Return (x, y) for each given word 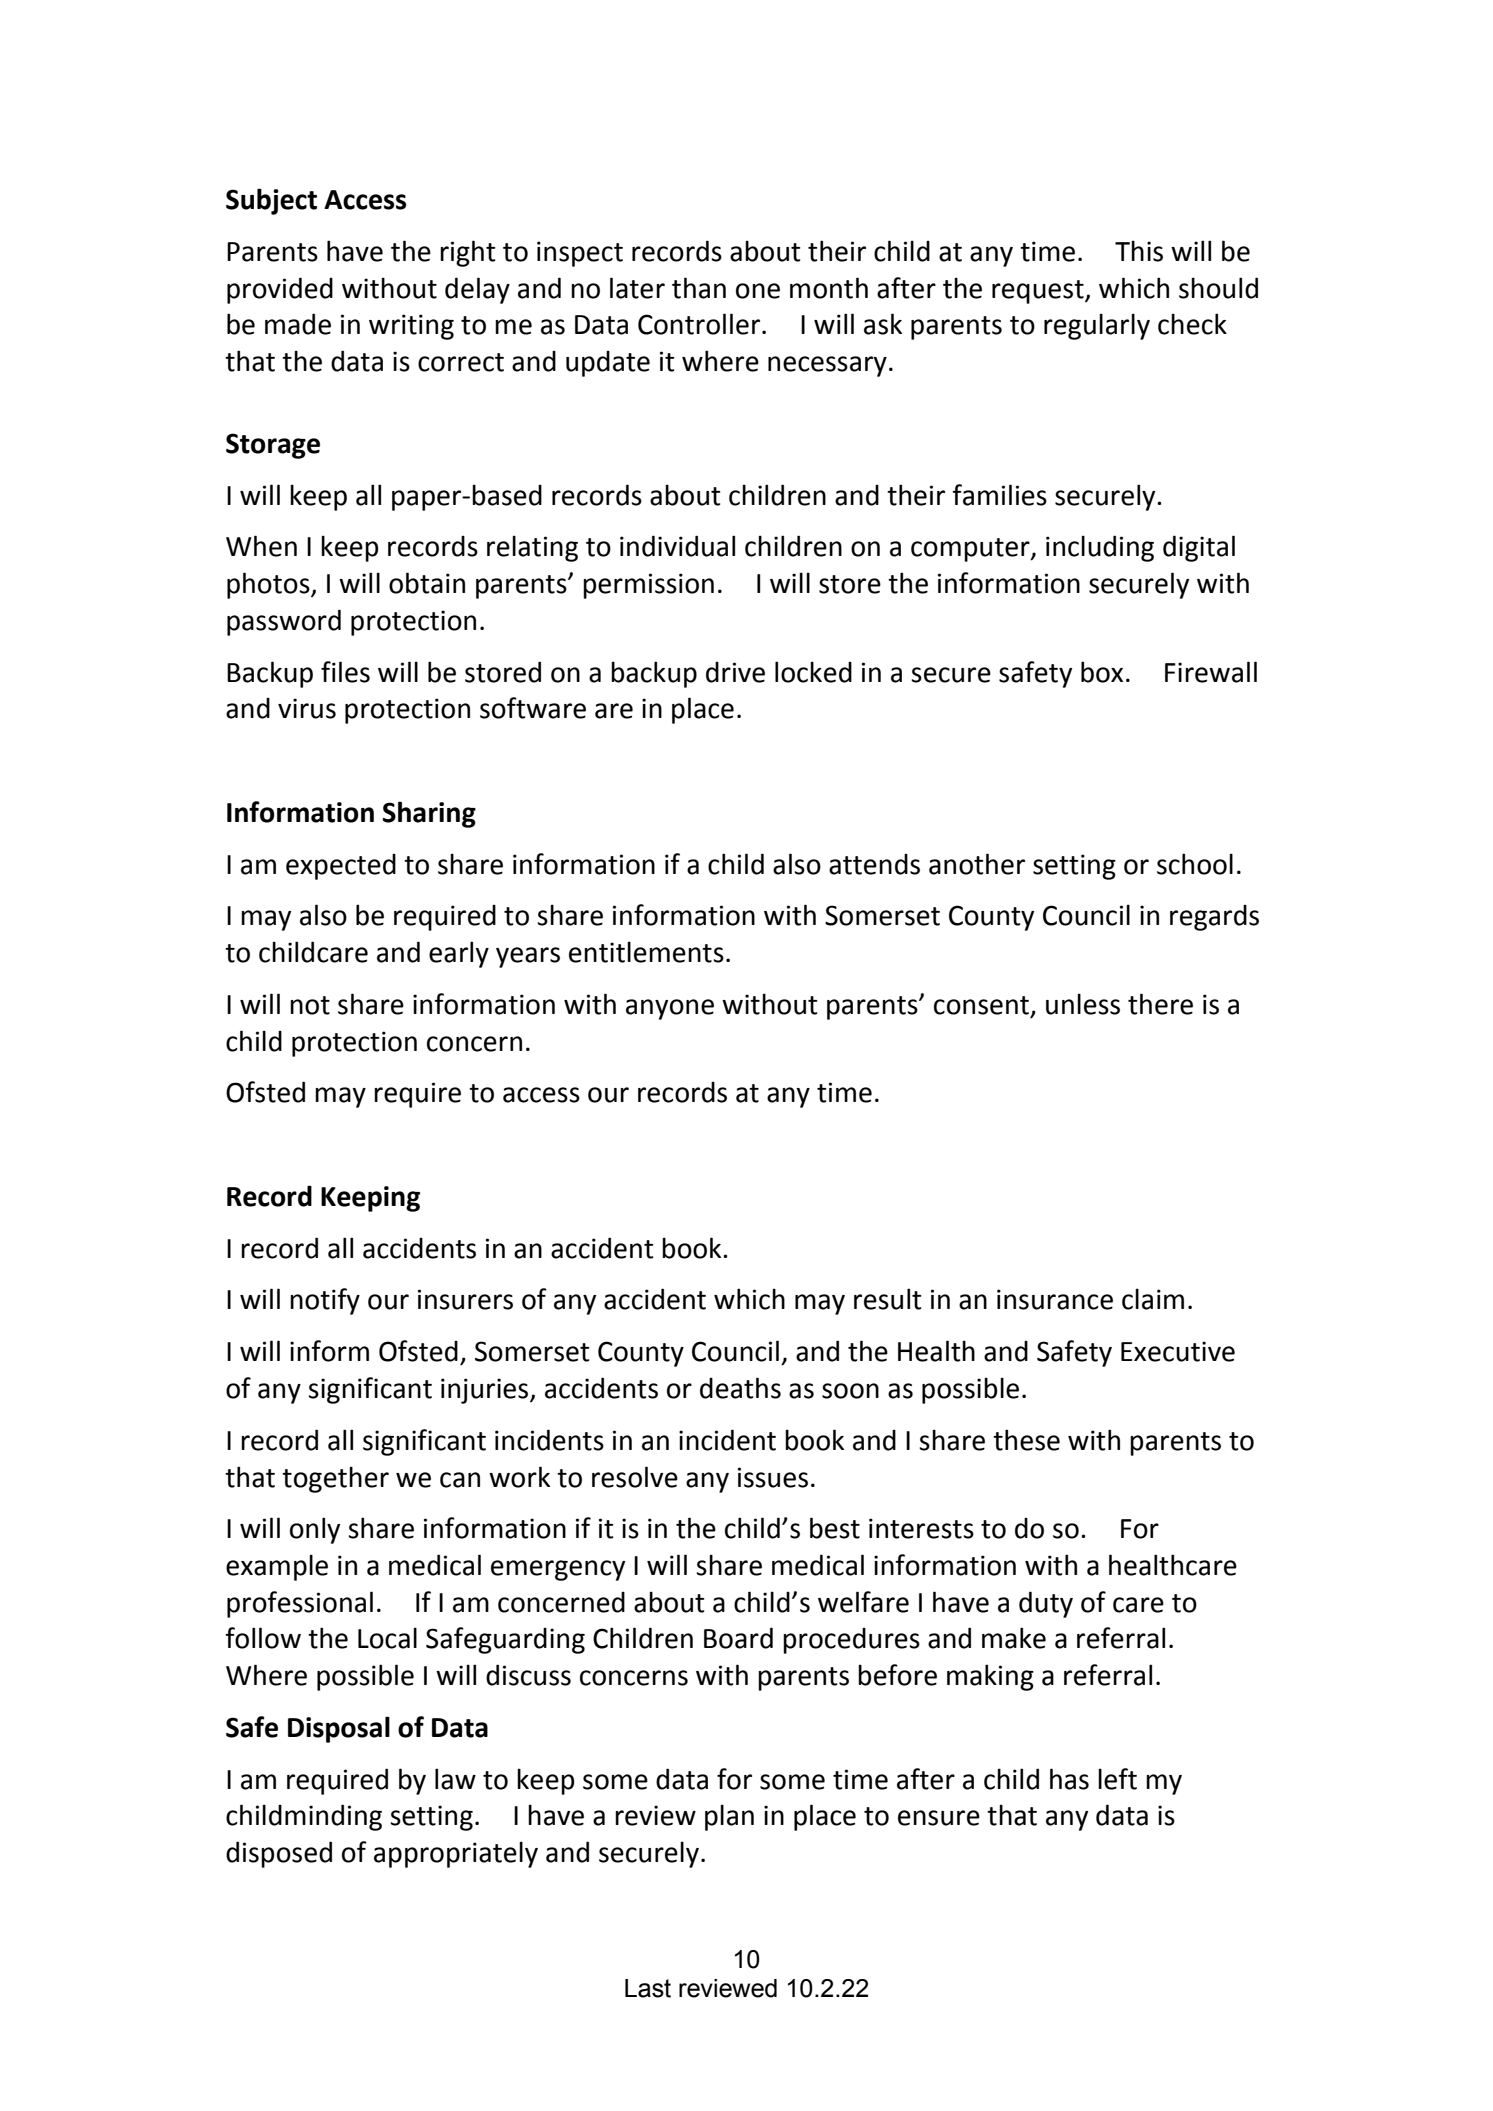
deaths (740, 1388)
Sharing (429, 814)
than (699, 288)
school (1195, 864)
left (1117, 1779)
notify (325, 1301)
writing (411, 327)
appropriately (456, 1854)
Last (648, 1988)
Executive (1178, 1351)
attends (874, 864)
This (1139, 251)
